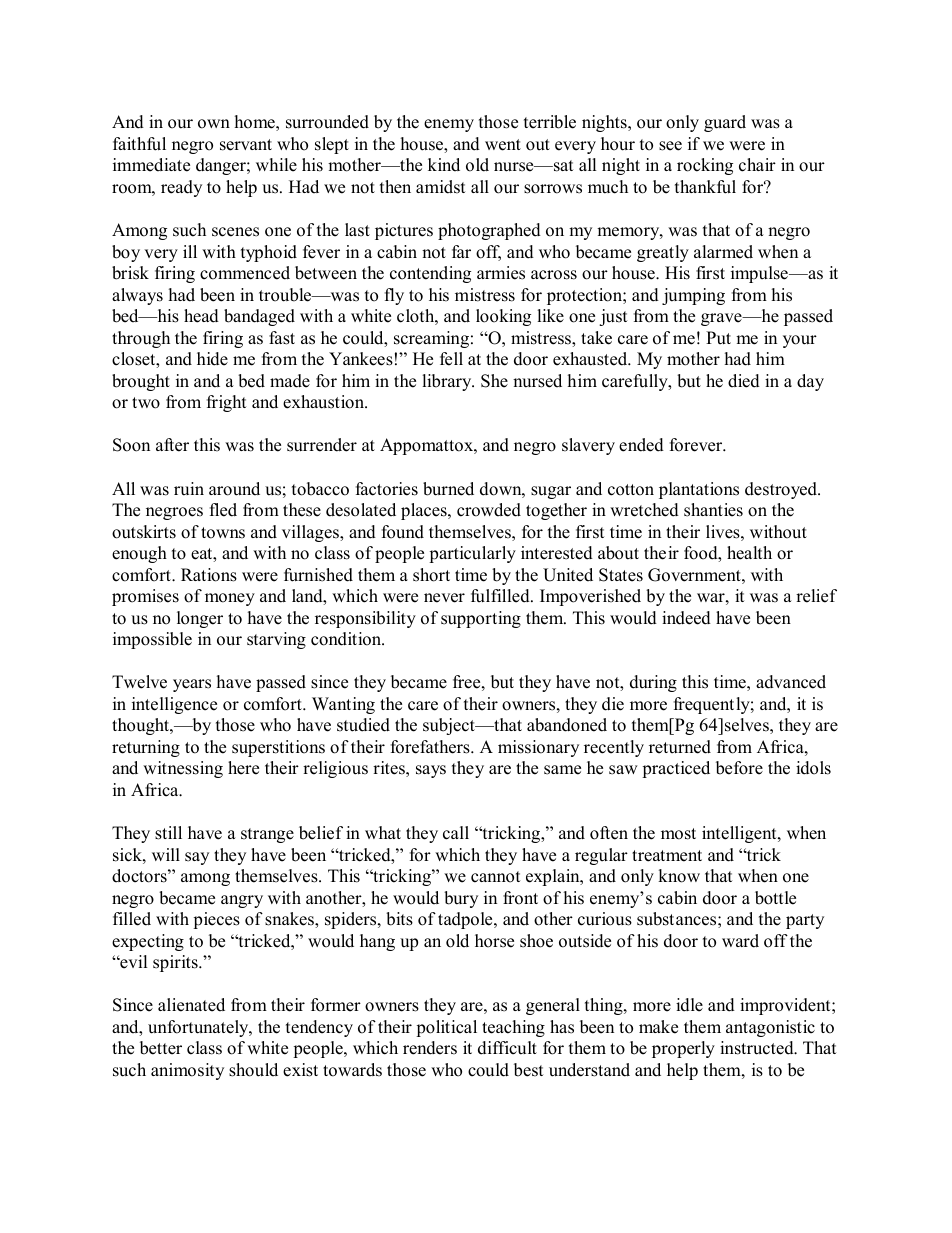  Describe the element at coordinates (686, 618) in the image. I see `indeed` at that location.
